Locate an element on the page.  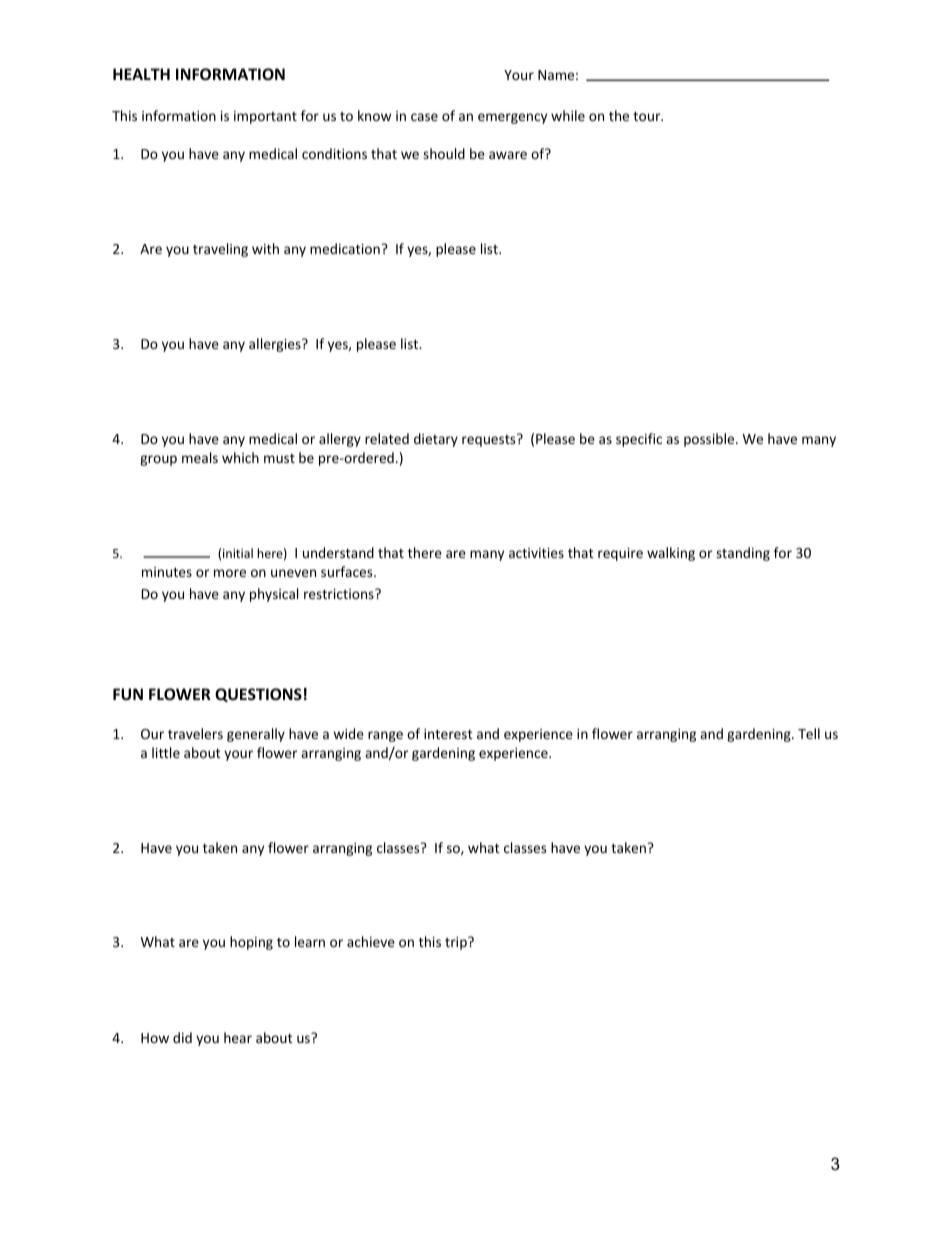
requests is located at coordinates (490, 440).
